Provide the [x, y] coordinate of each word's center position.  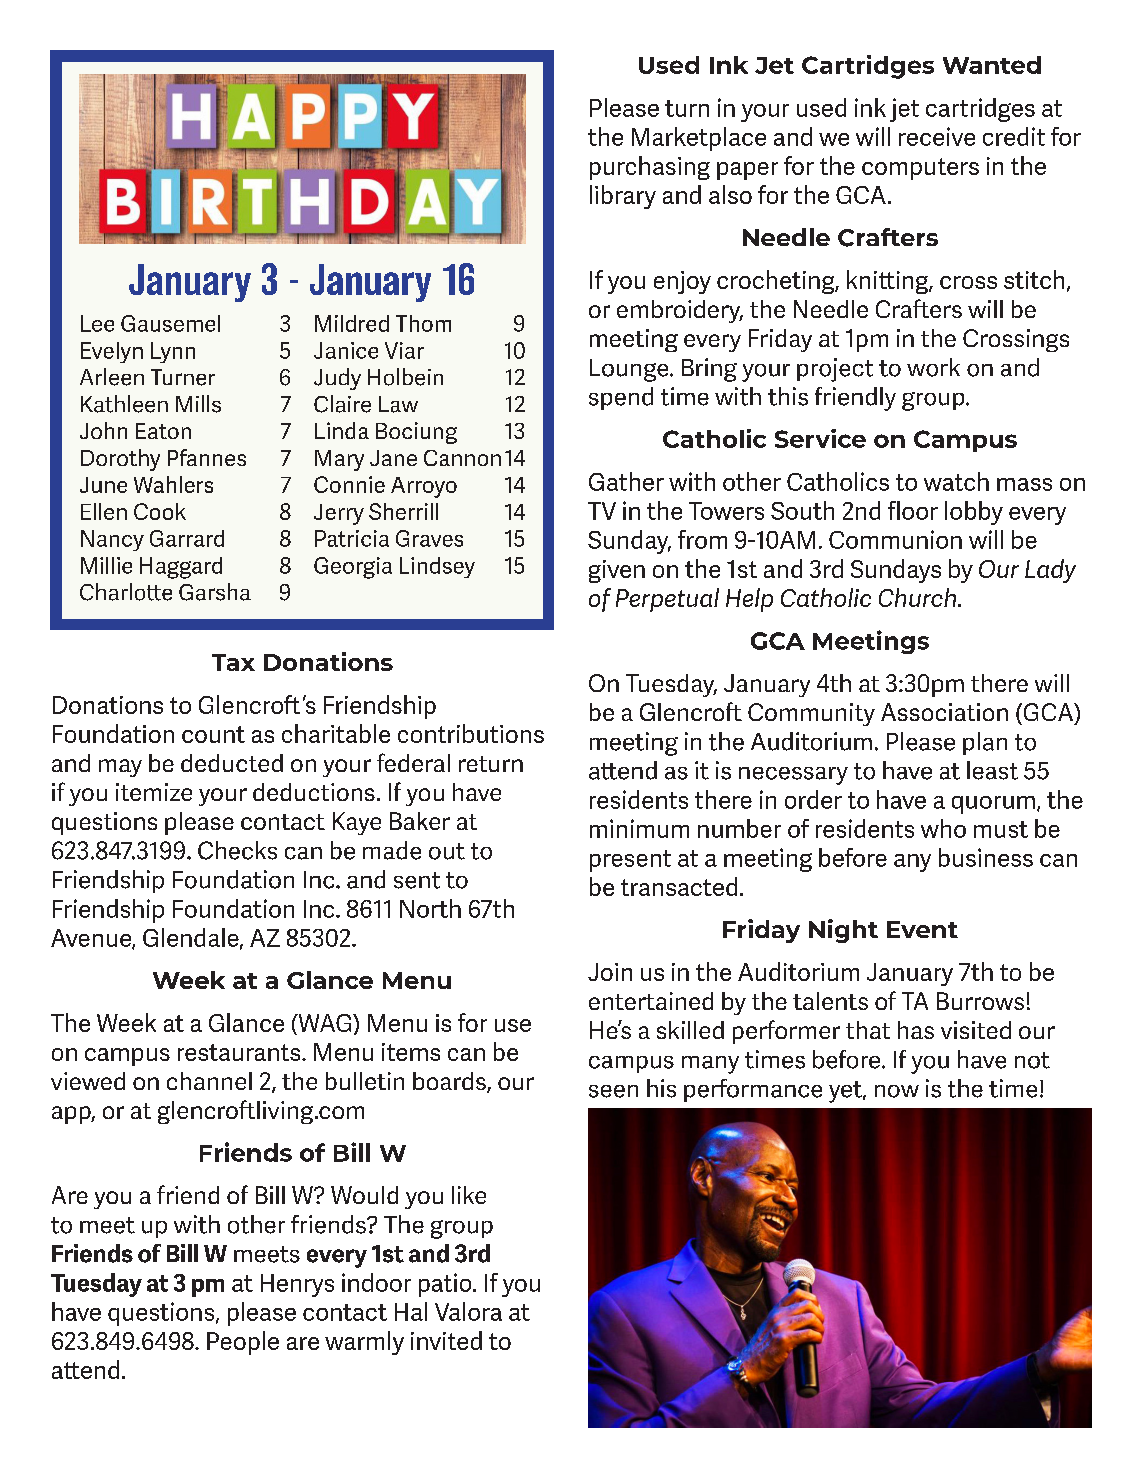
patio [446, 1285]
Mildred [352, 323]
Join [610, 972]
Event [922, 929]
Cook [160, 511]
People [243, 1343]
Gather [626, 481]
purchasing [650, 168]
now [897, 1091]
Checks [237, 850]
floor [913, 510]
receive [937, 136]
